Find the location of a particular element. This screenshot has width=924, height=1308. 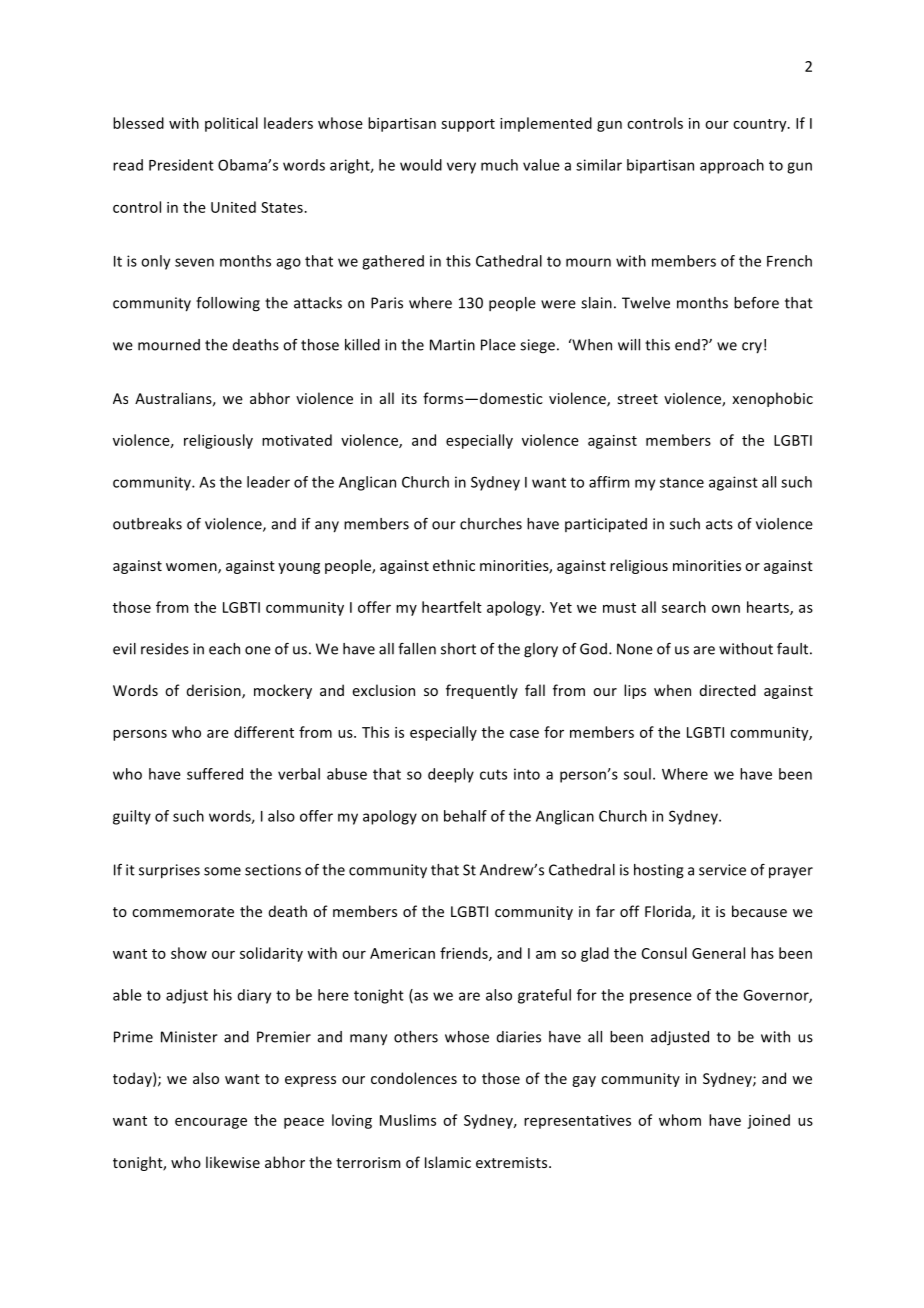

short is located at coordinates (458, 649).
